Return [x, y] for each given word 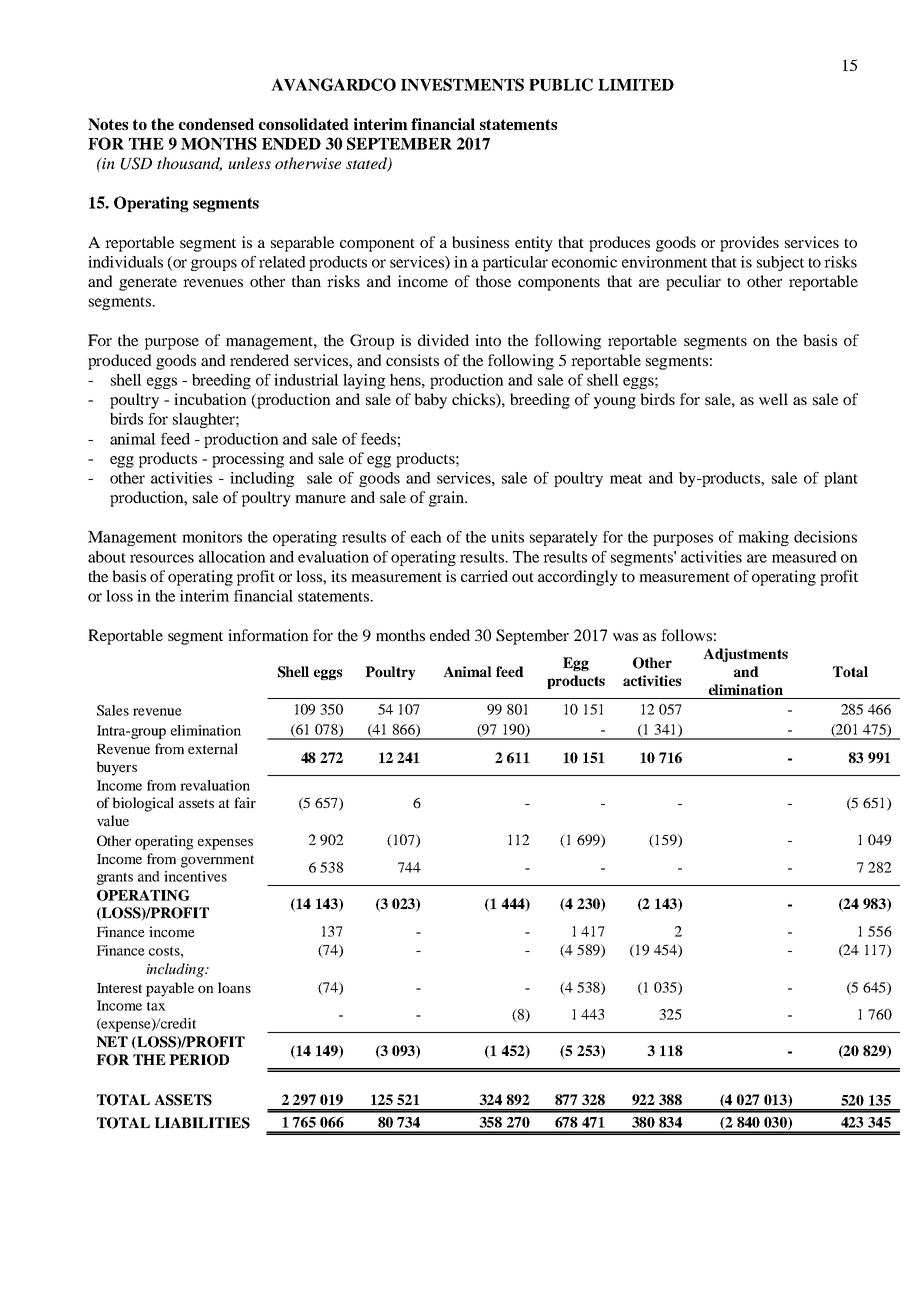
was [625, 637]
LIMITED [636, 85]
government [217, 861]
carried [484, 576]
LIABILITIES [202, 1123]
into [488, 340]
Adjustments [745, 655]
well [773, 399]
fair [245, 802]
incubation [210, 399]
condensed [216, 124]
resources [162, 558]
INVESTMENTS [462, 84]
